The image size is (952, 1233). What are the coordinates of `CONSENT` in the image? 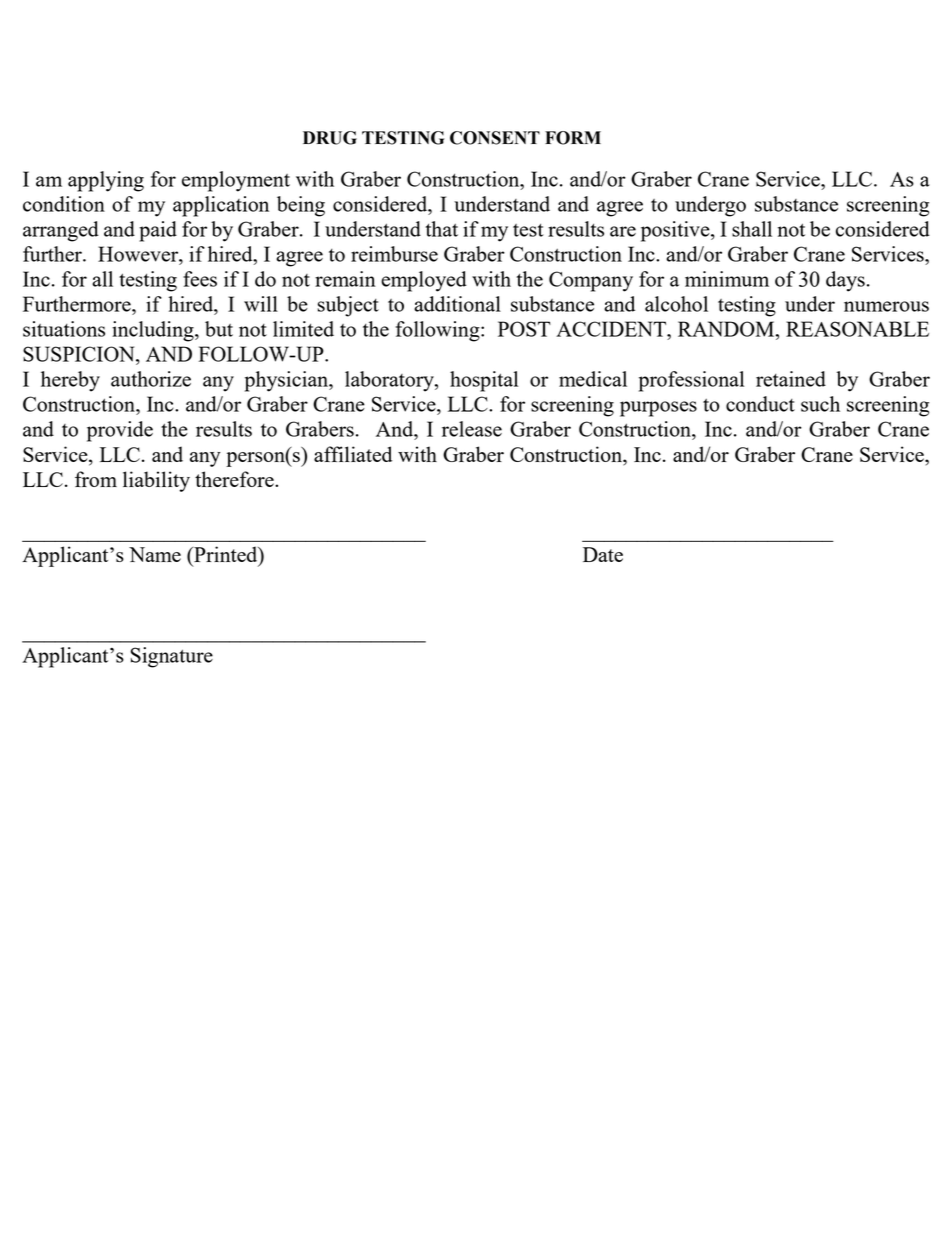 It's located at (495, 138).
